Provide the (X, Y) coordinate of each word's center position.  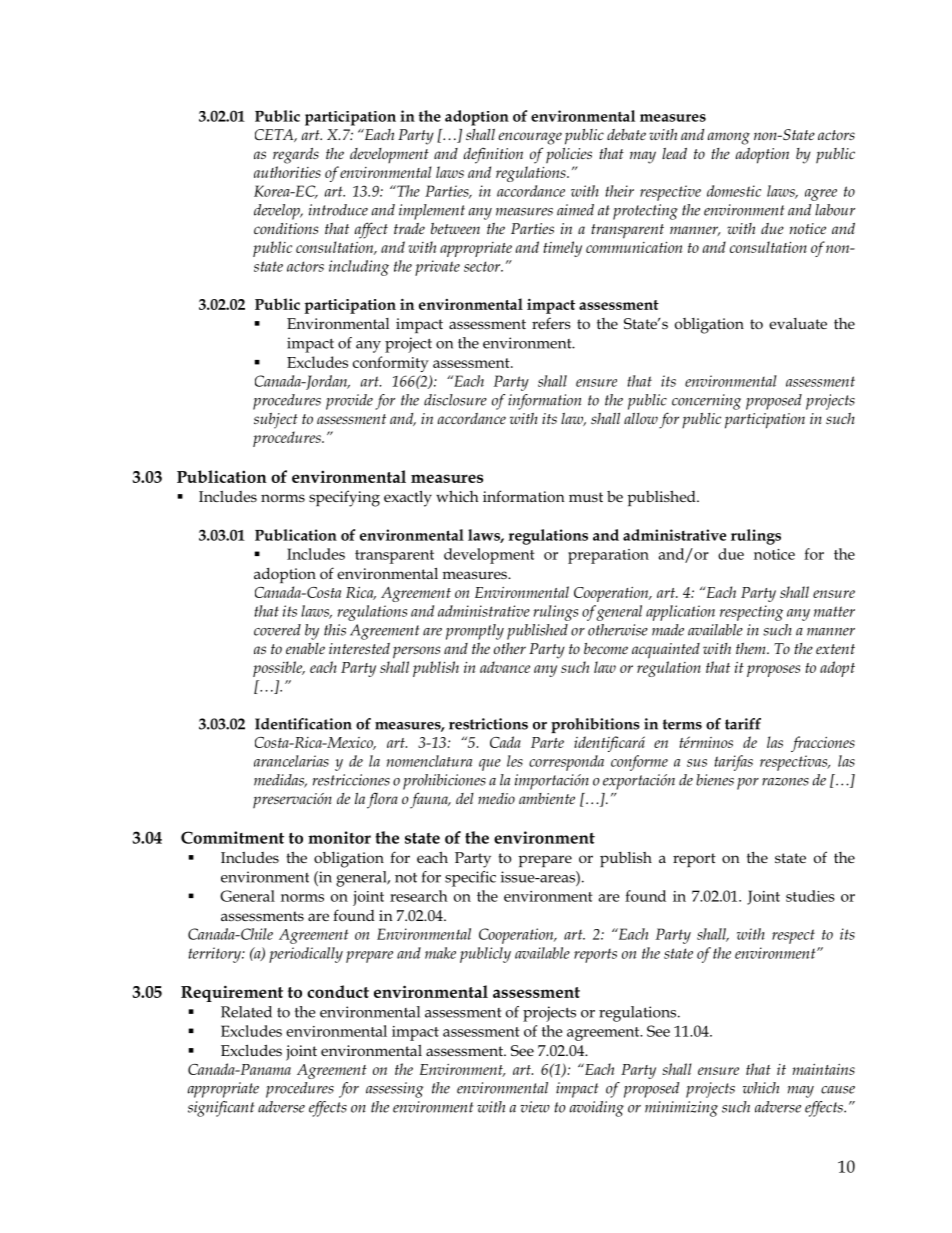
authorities (287, 172)
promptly (475, 632)
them (752, 648)
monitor (339, 837)
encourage (530, 138)
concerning (706, 402)
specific (470, 879)
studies (810, 896)
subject (276, 421)
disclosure (455, 400)
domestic (734, 191)
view (535, 1107)
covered (277, 630)
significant (221, 1109)
